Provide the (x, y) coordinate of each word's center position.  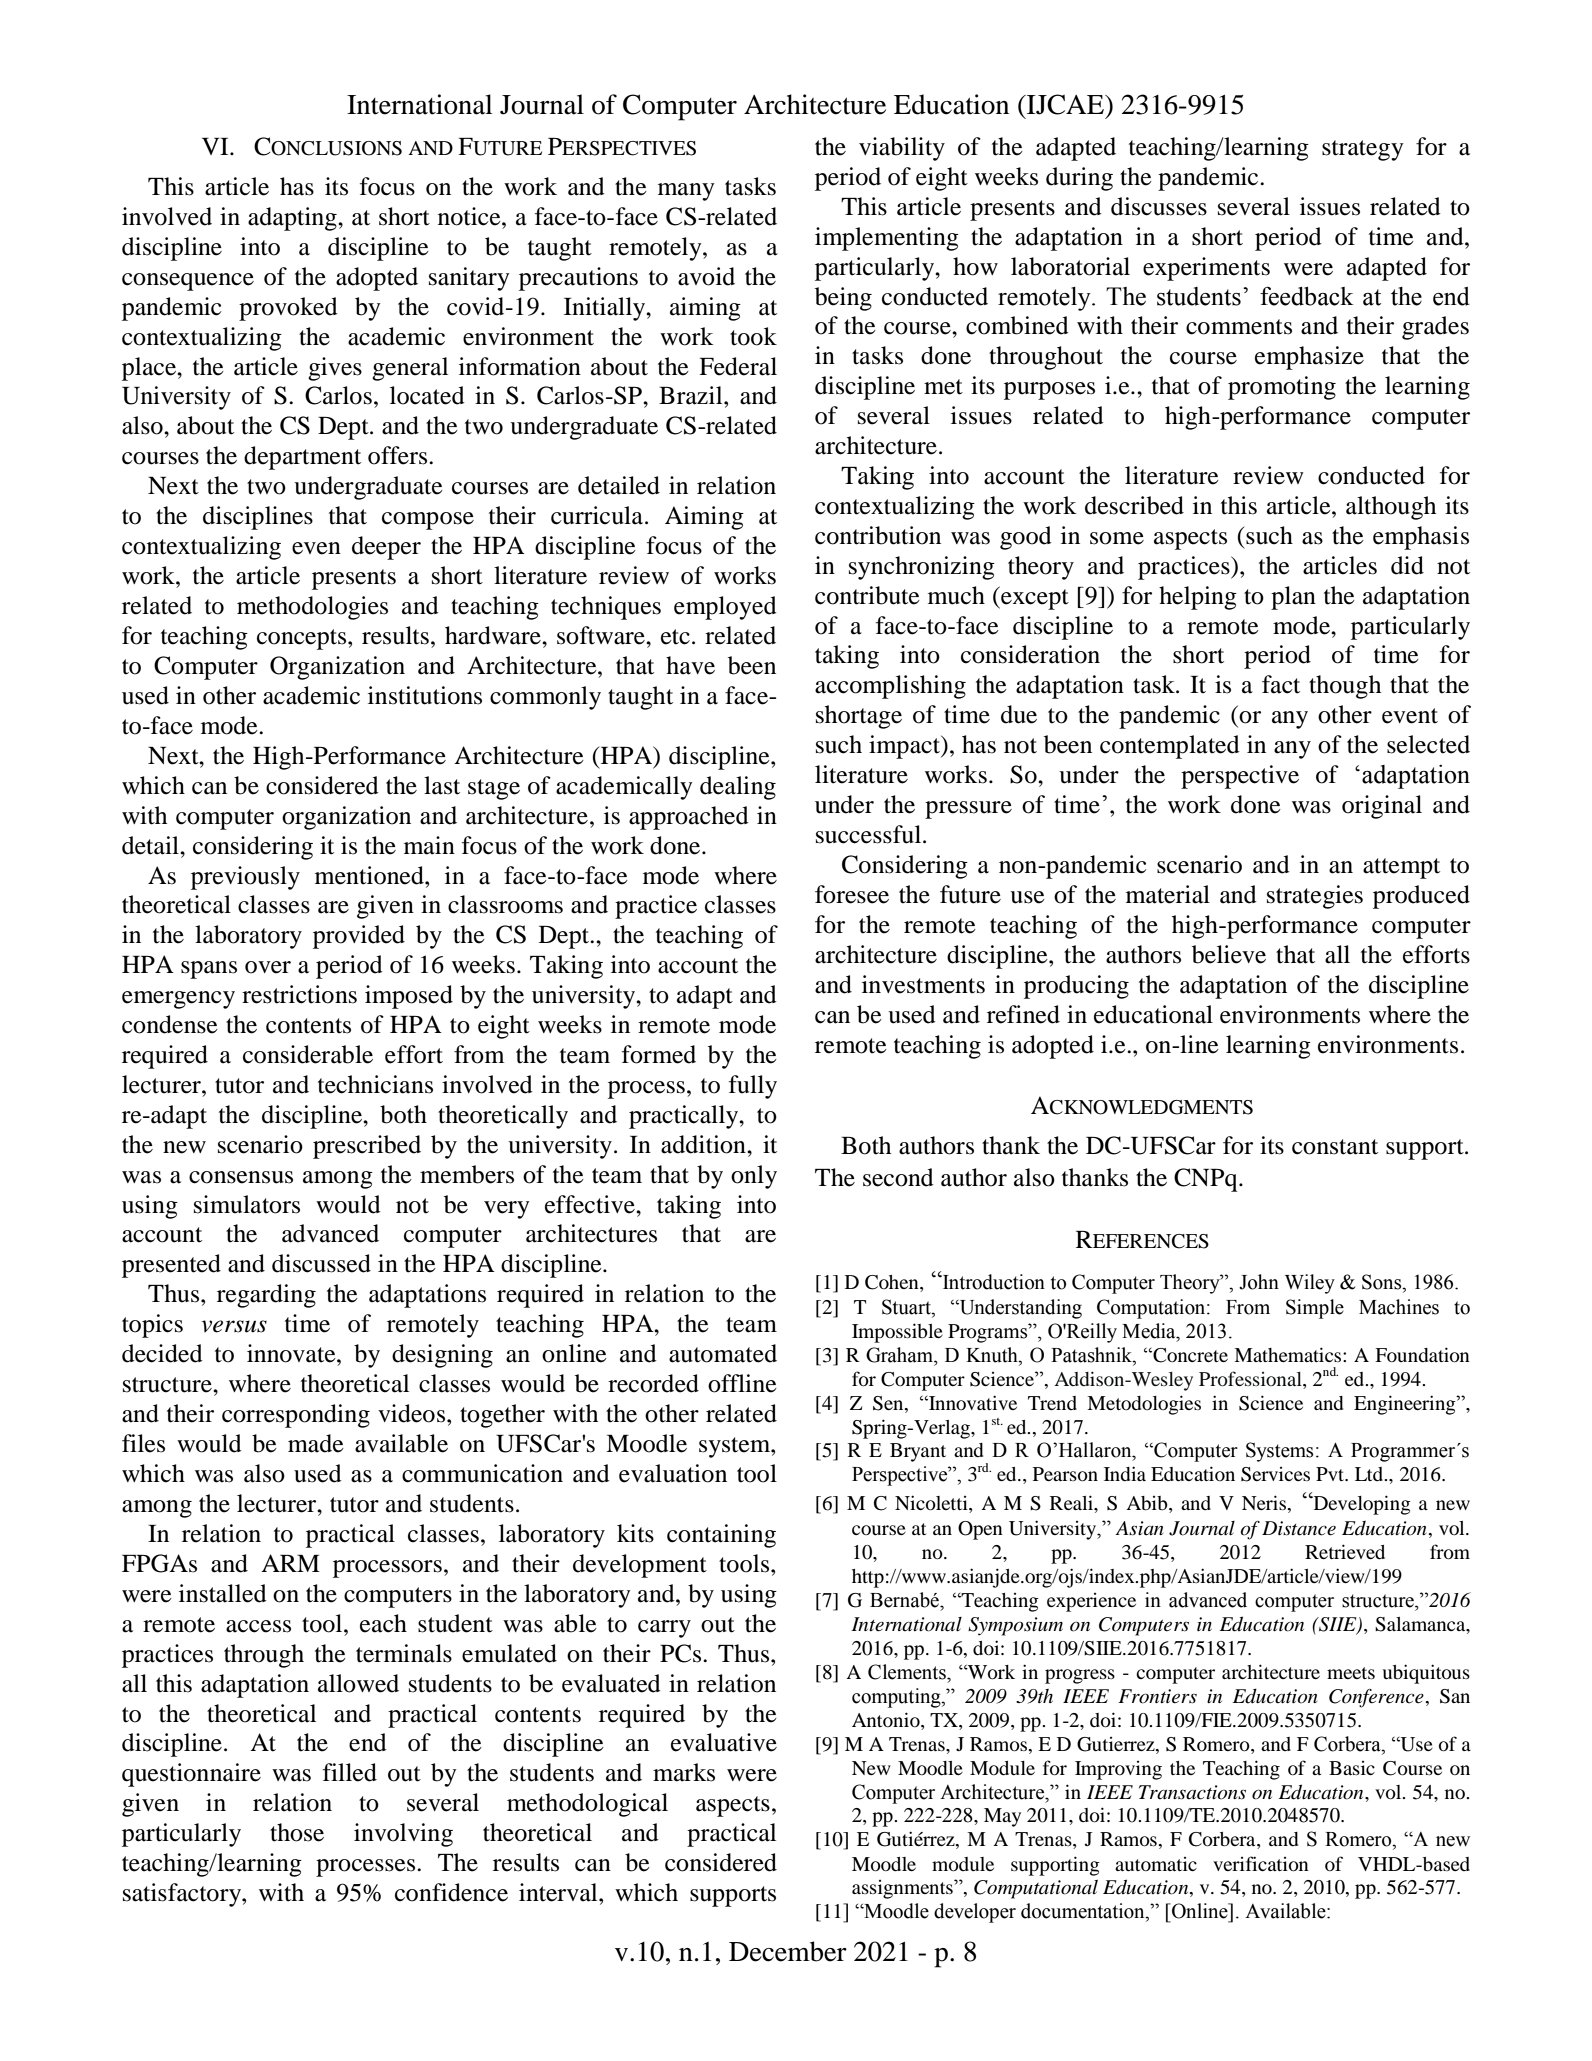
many (686, 192)
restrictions (299, 994)
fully (753, 1087)
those (297, 1832)
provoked (288, 309)
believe (1229, 954)
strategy (1363, 150)
